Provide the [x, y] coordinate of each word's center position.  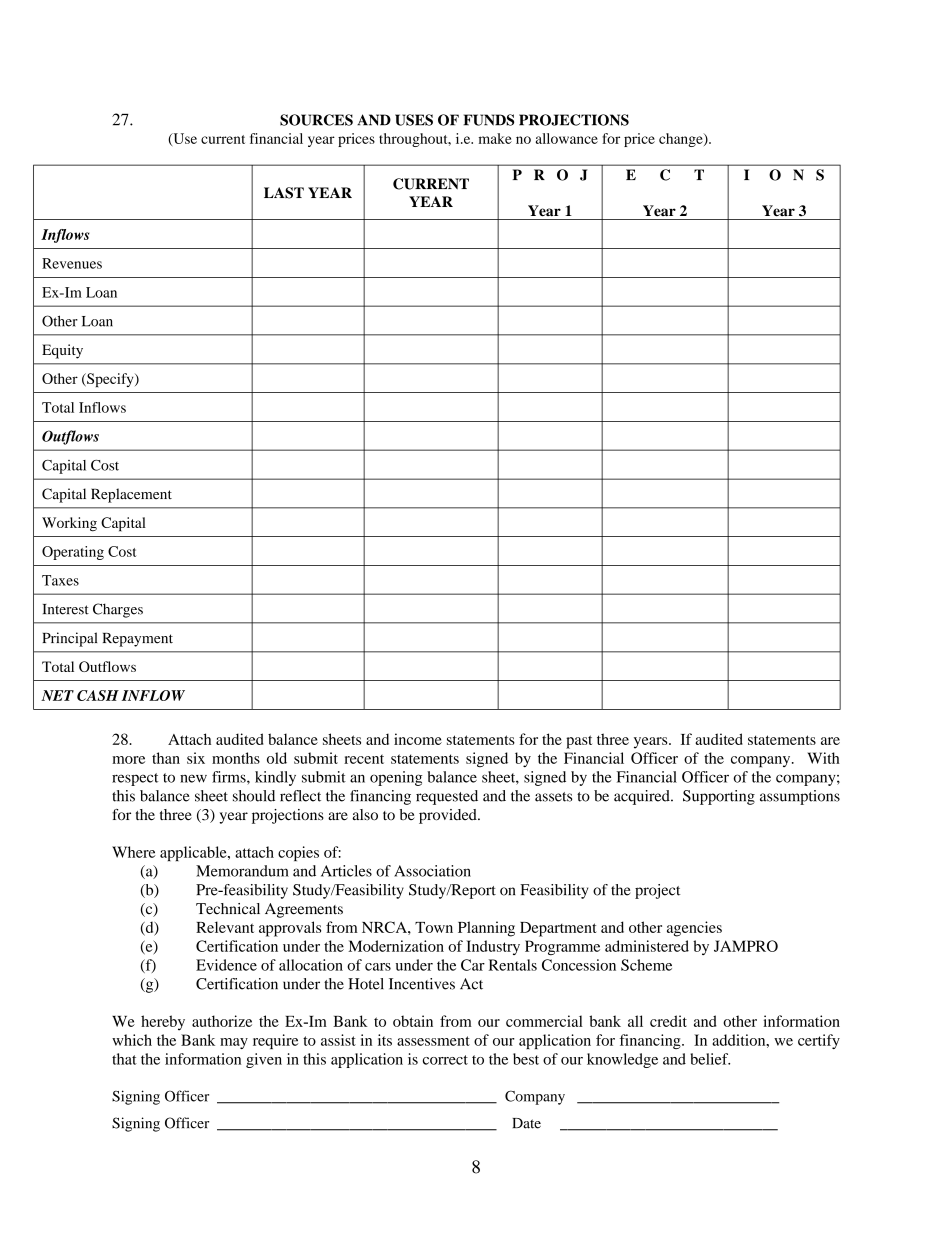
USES [414, 120]
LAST [284, 193]
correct [445, 1060]
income [418, 739]
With [824, 758]
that [124, 1059]
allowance [567, 138]
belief [710, 1059]
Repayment [138, 640]
